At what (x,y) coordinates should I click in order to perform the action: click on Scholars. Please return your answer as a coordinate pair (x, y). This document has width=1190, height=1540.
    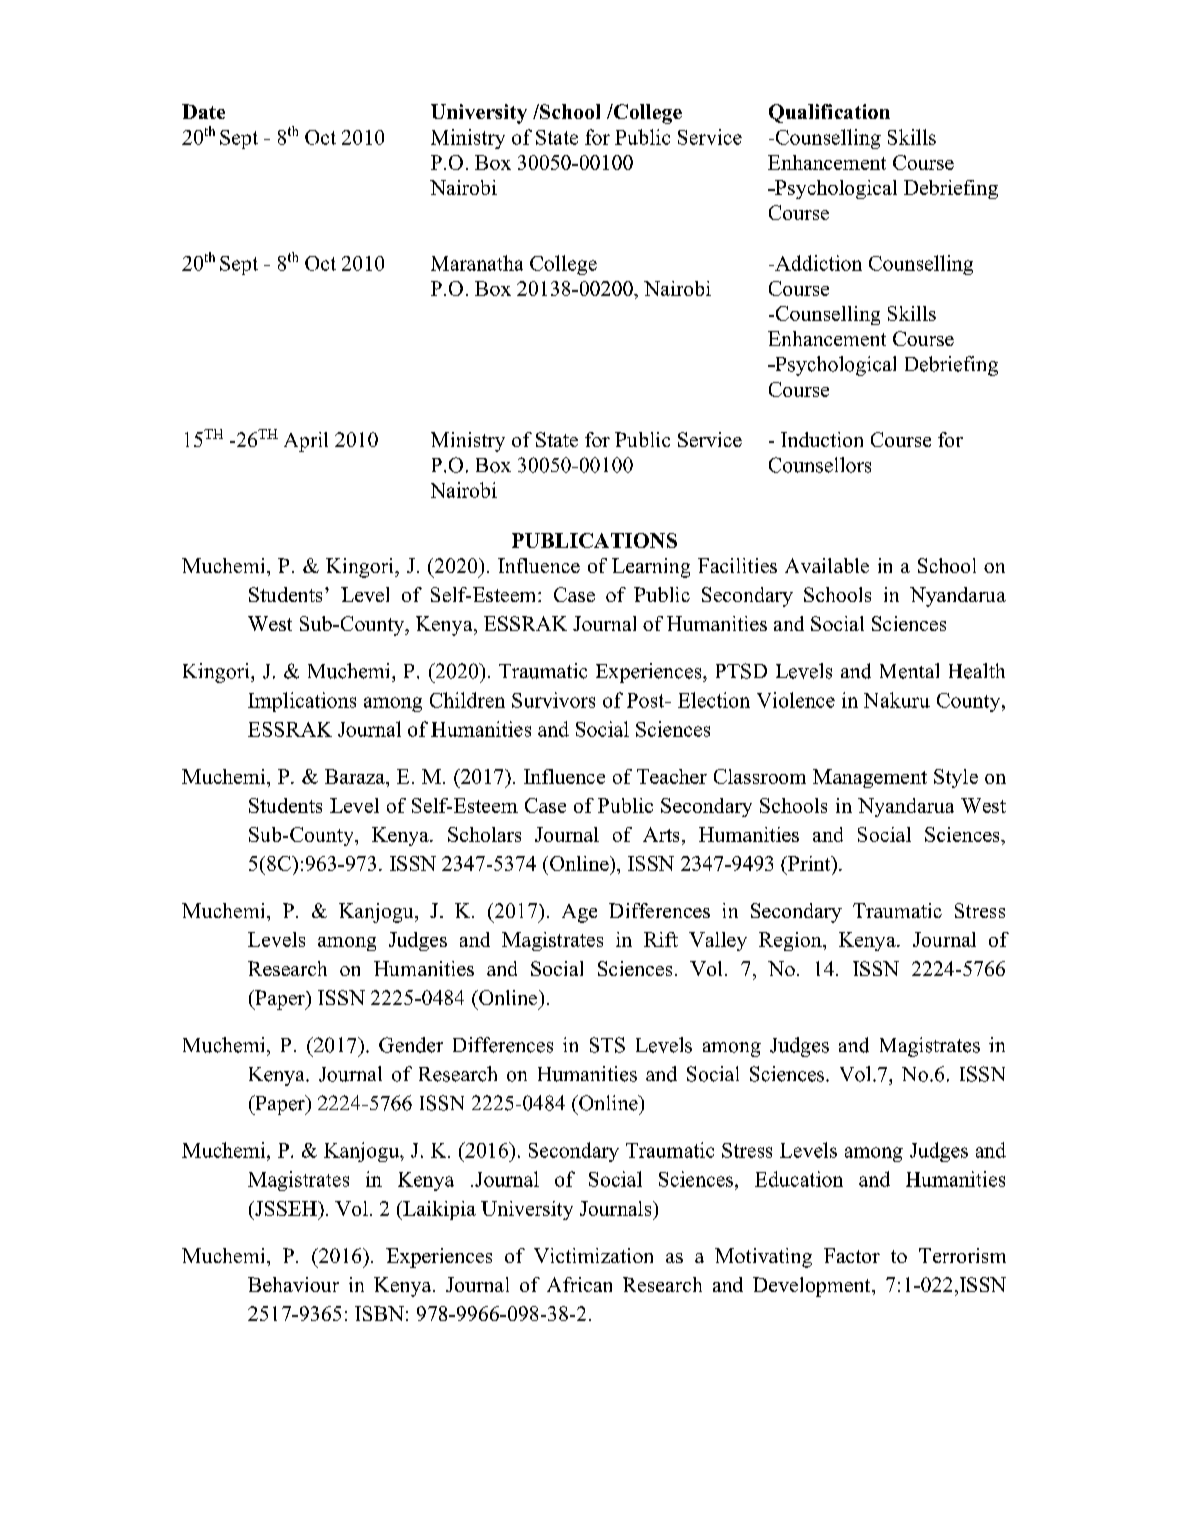
    Looking at the image, I should click on (484, 834).
